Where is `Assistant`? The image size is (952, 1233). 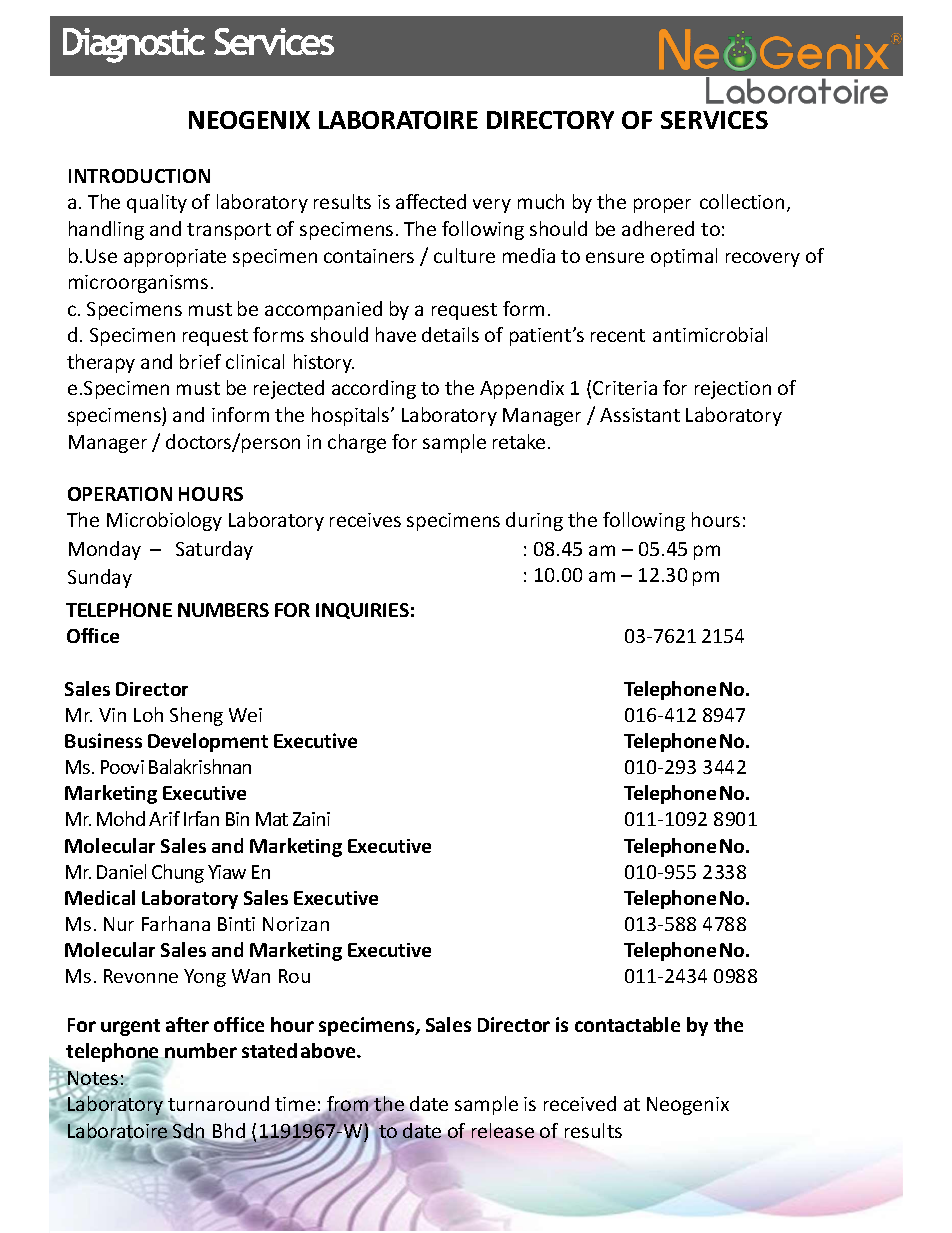
Assistant is located at coordinates (640, 415).
